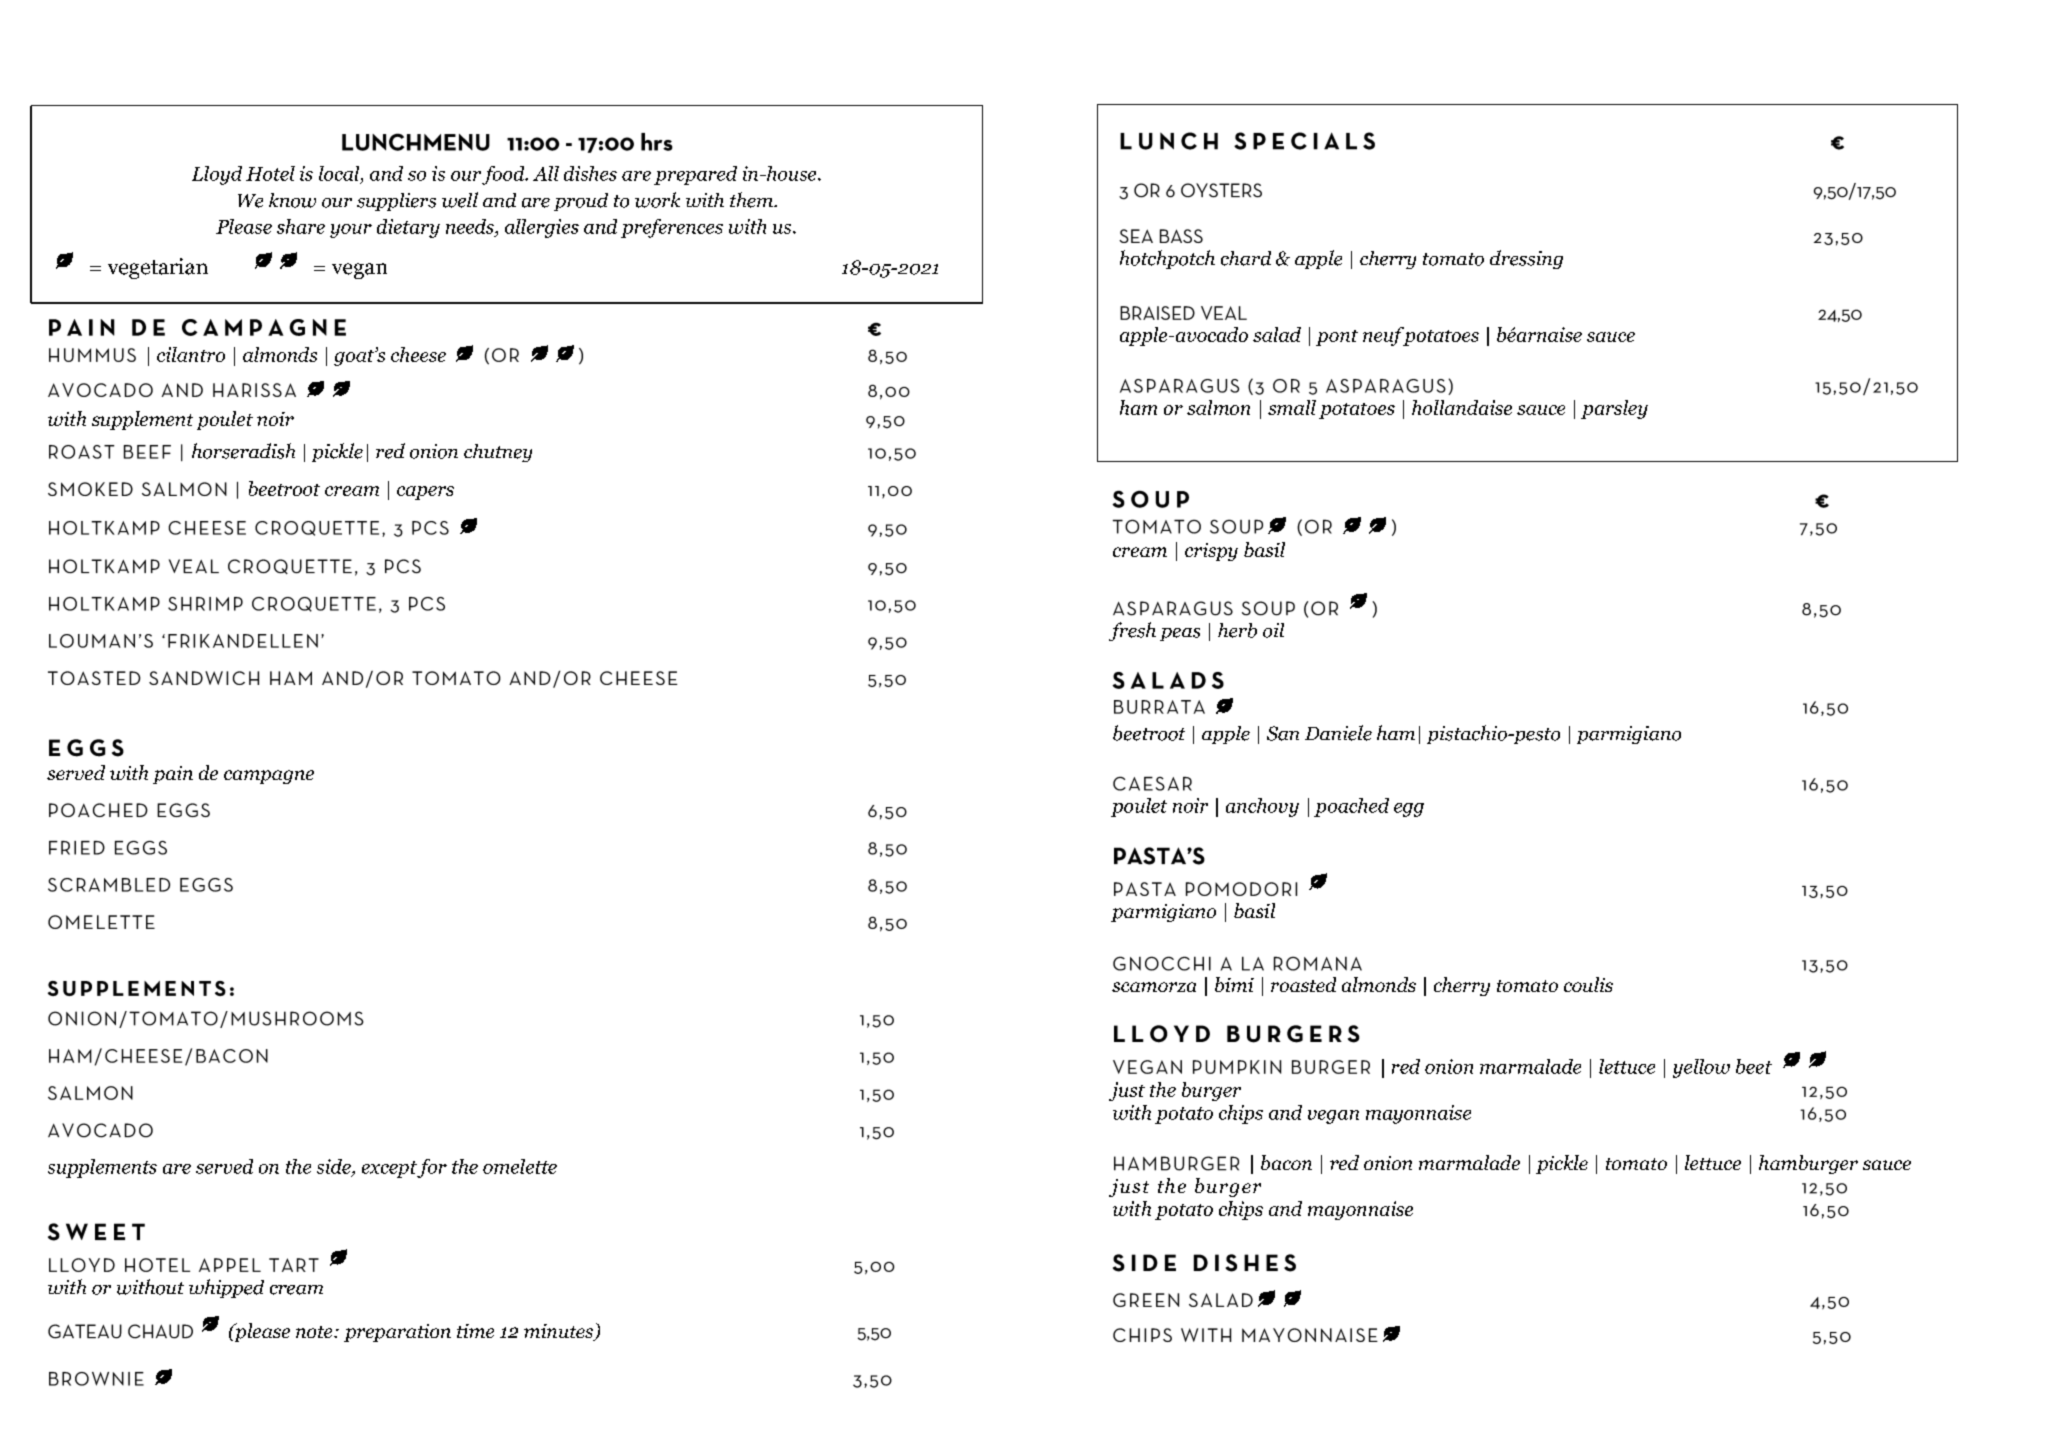  Describe the element at coordinates (292, 200) in the screenshot. I see `know` at that location.
